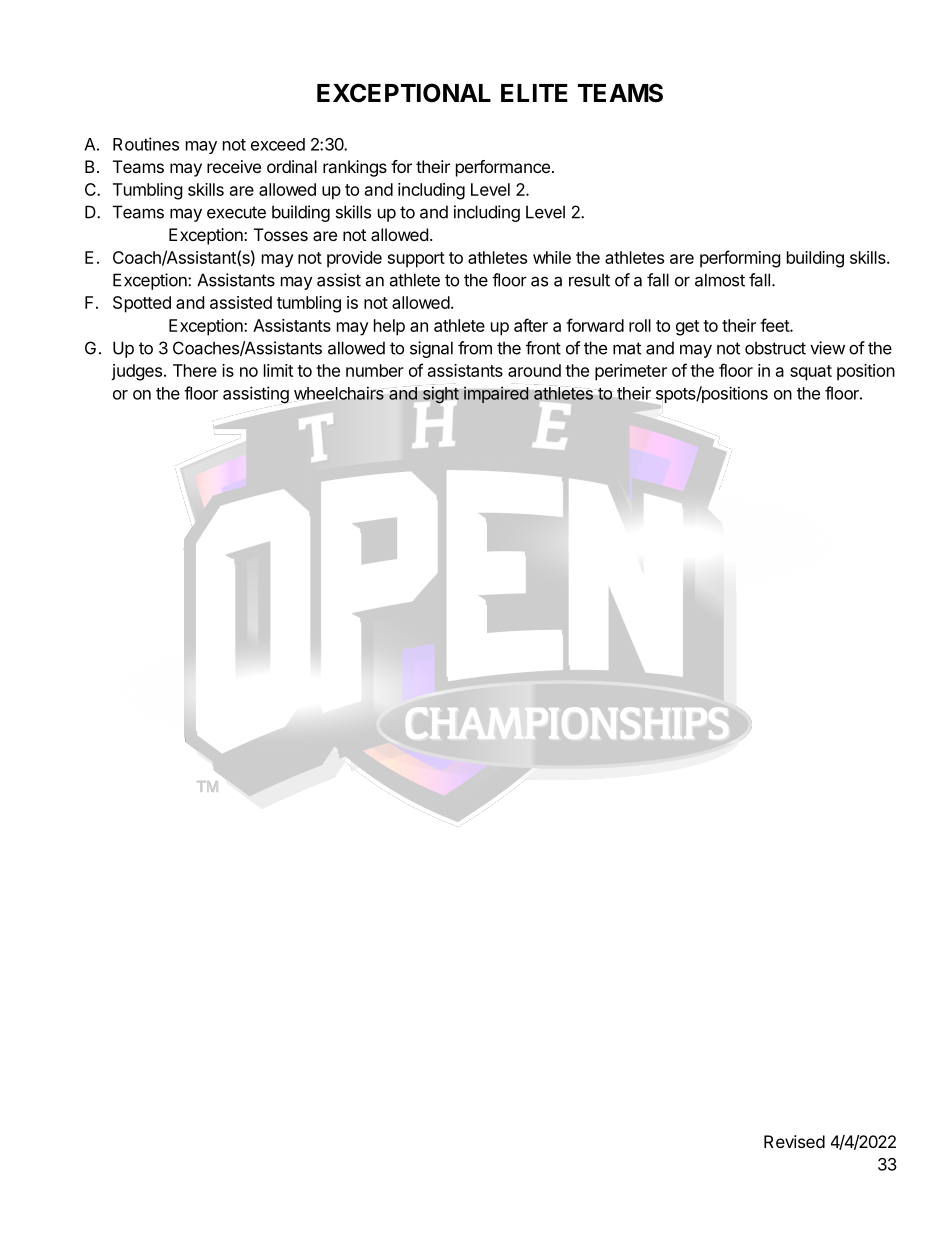 The height and width of the page is (1233, 952). Describe the element at coordinates (234, 166) in the page. I see `receive` at that location.
